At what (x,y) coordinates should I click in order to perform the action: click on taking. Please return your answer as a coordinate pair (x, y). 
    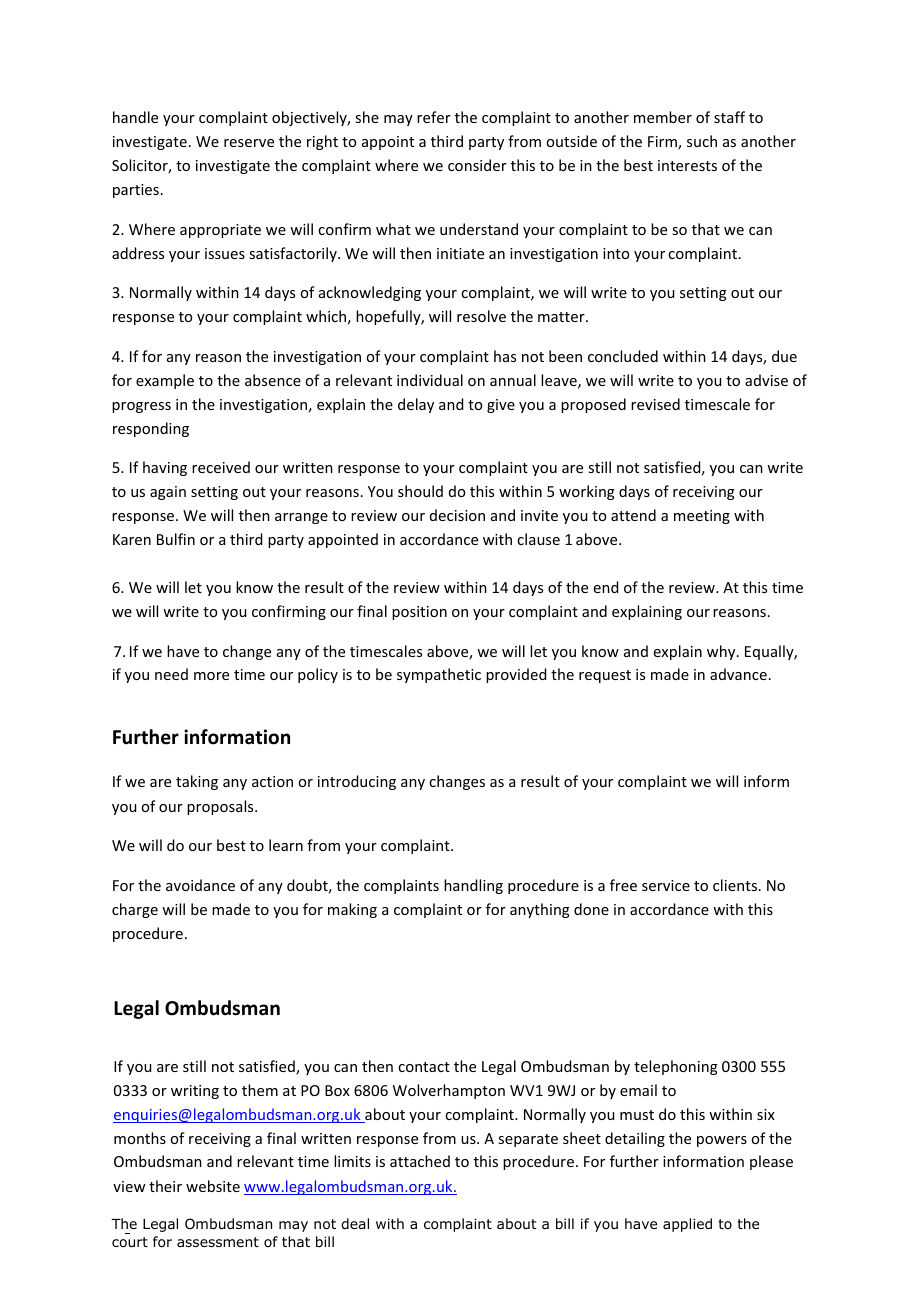
    Looking at the image, I should click on (197, 782).
